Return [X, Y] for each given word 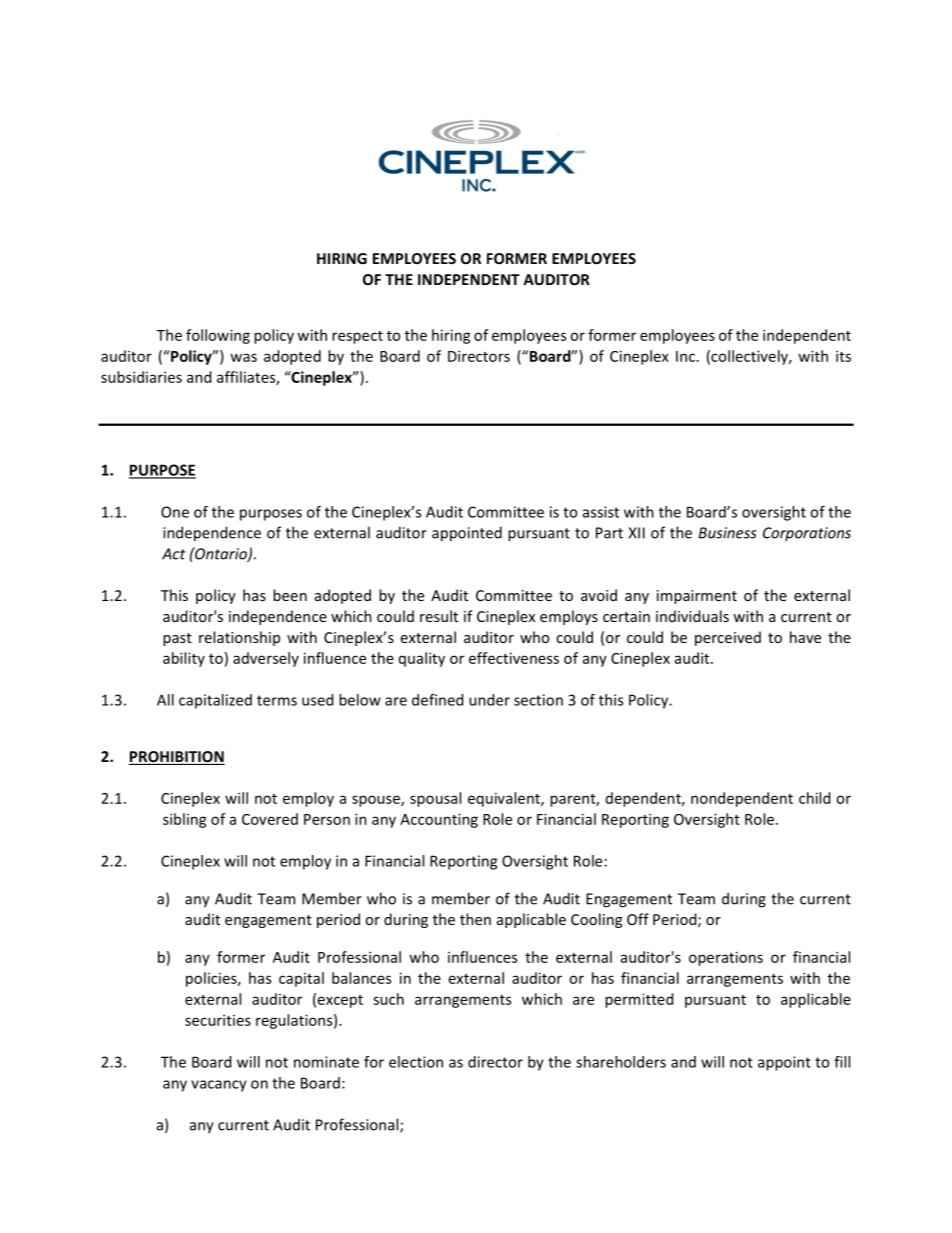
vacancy [219, 1086]
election [416, 1062]
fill [842, 1062]
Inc [685, 356]
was [243, 357]
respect [357, 337]
